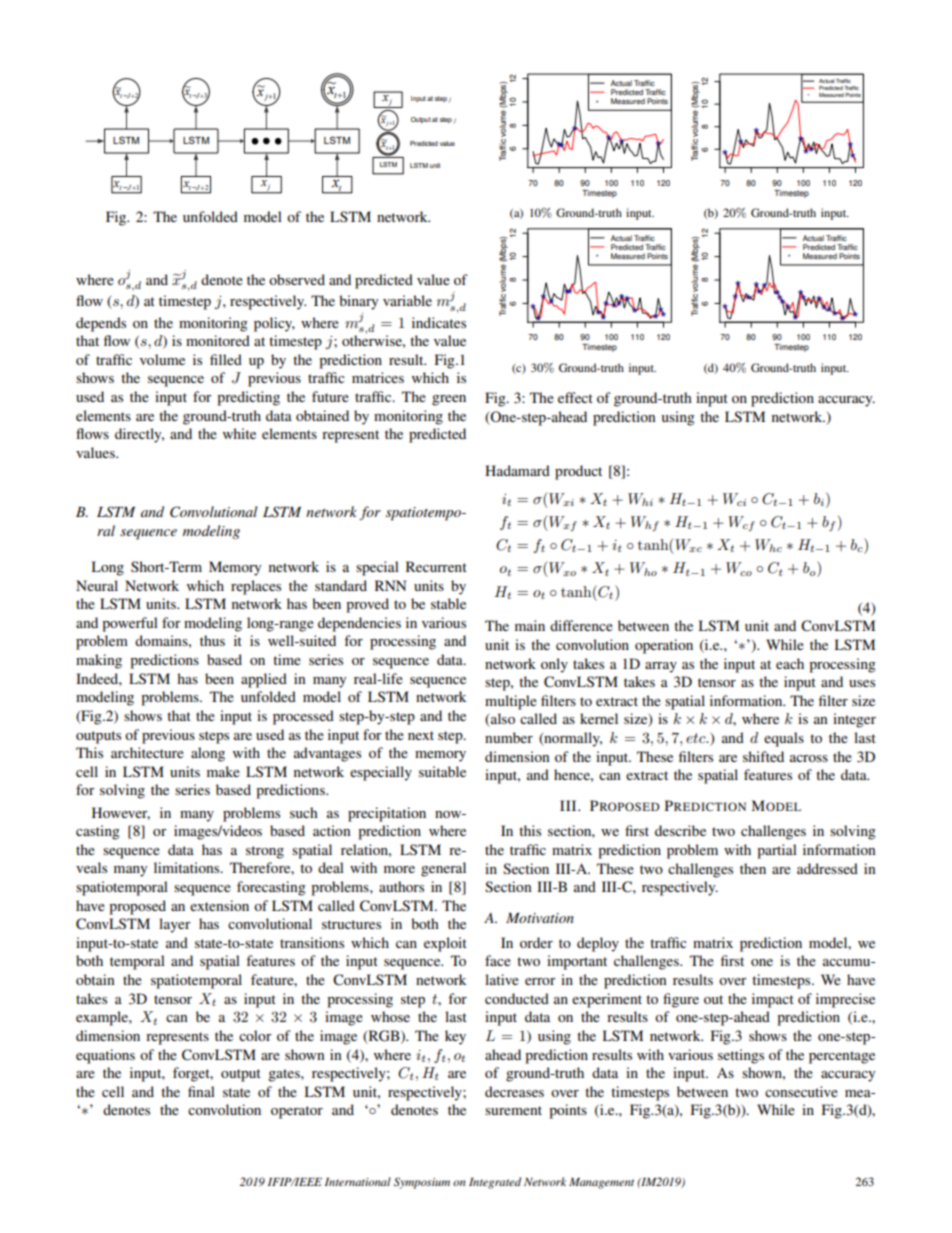  I want to click on architecture, so click(147, 752).
